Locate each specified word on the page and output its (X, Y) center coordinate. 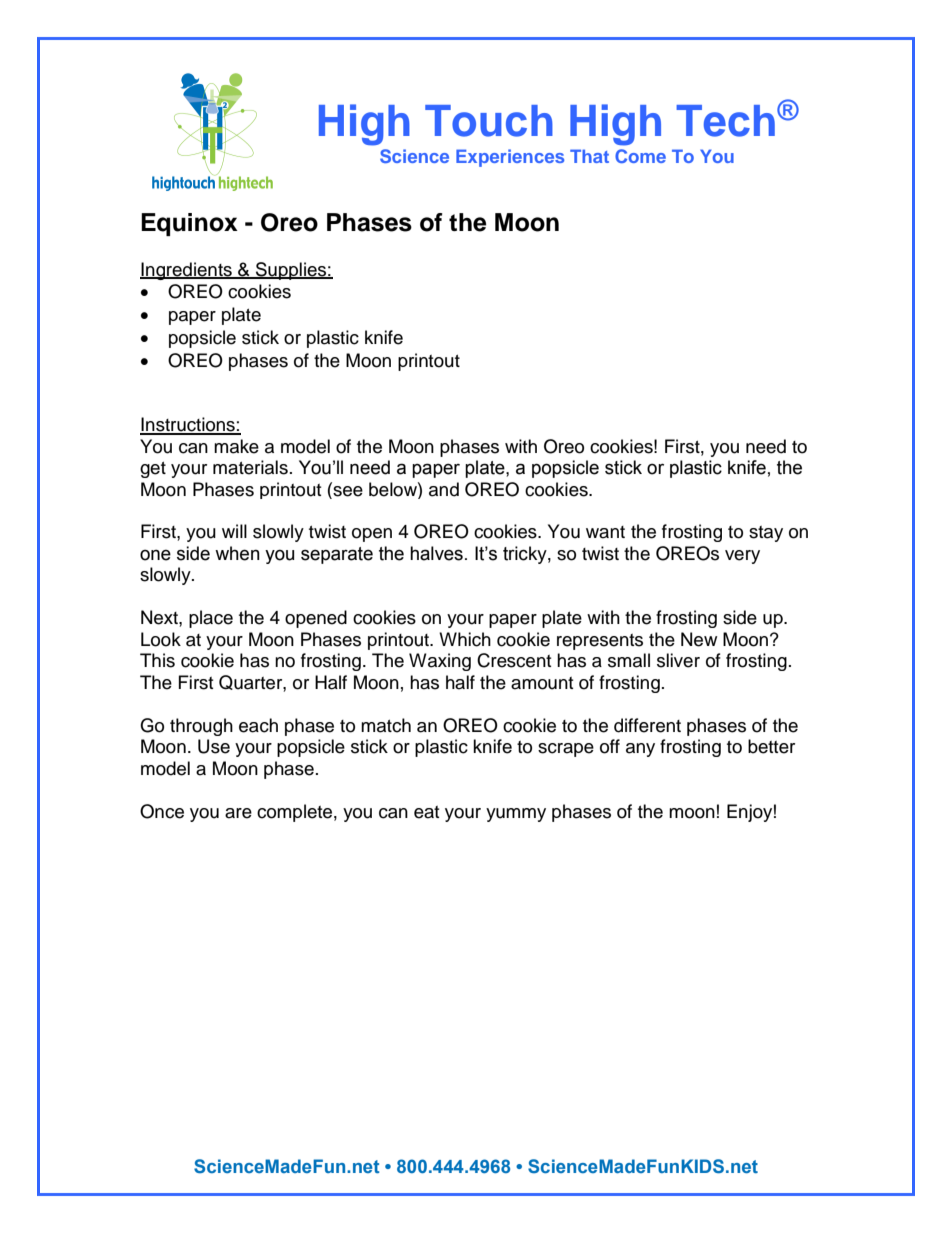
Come (640, 156)
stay (766, 534)
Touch (489, 121)
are (238, 813)
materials (250, 467)
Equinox (189, 224)
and (444, 489)
